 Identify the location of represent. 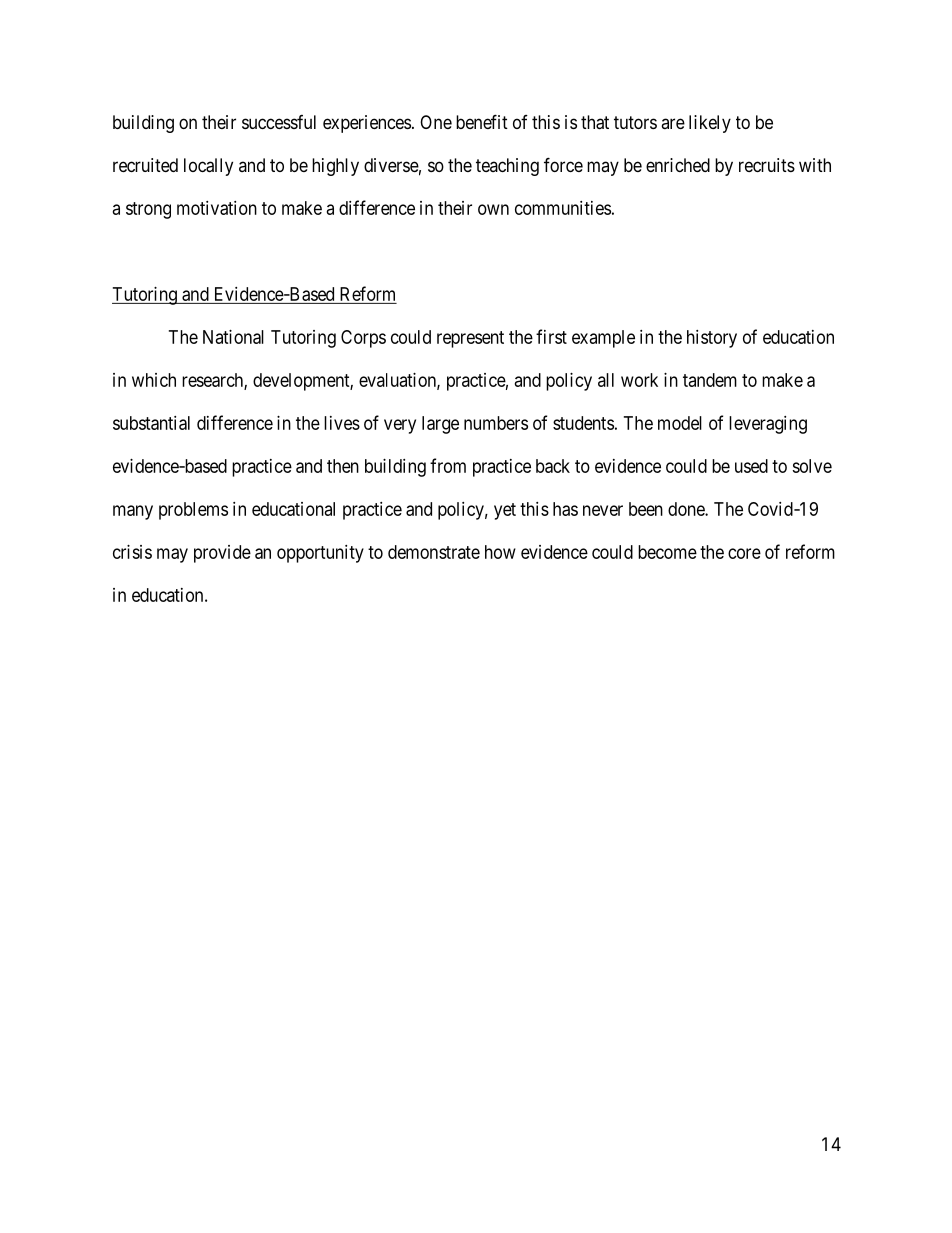
(470, 339).
